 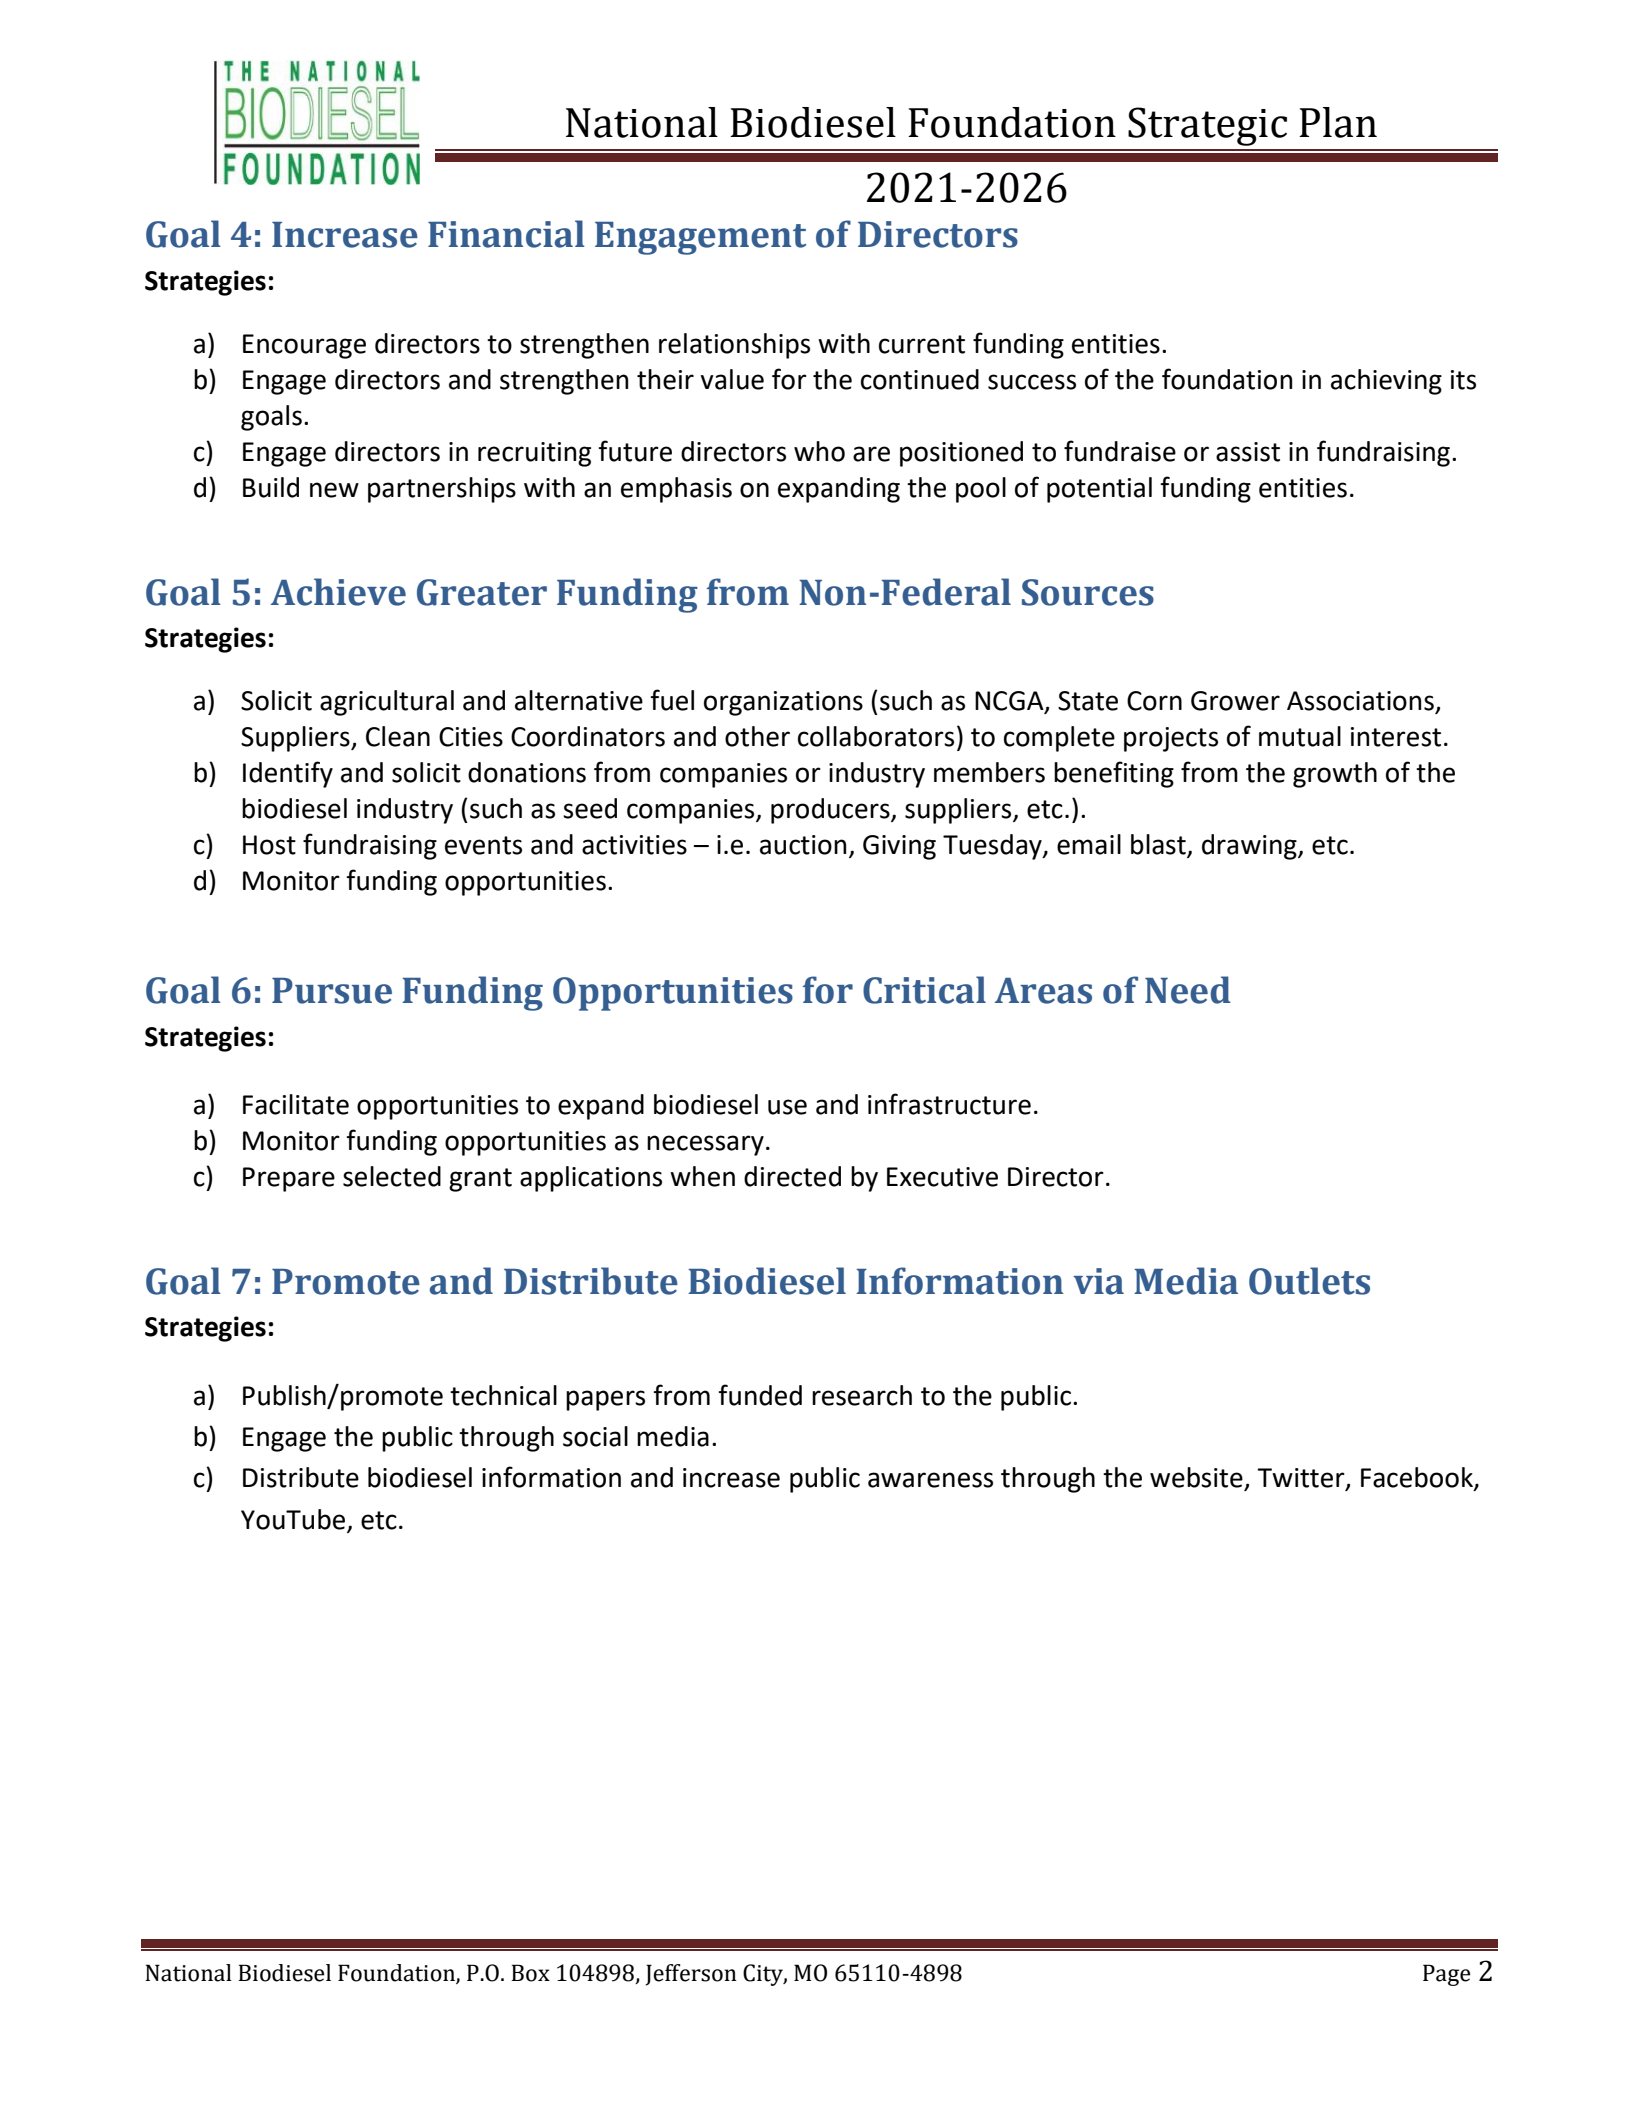 I want to click on Page, so click(x=1446, y=1975).
